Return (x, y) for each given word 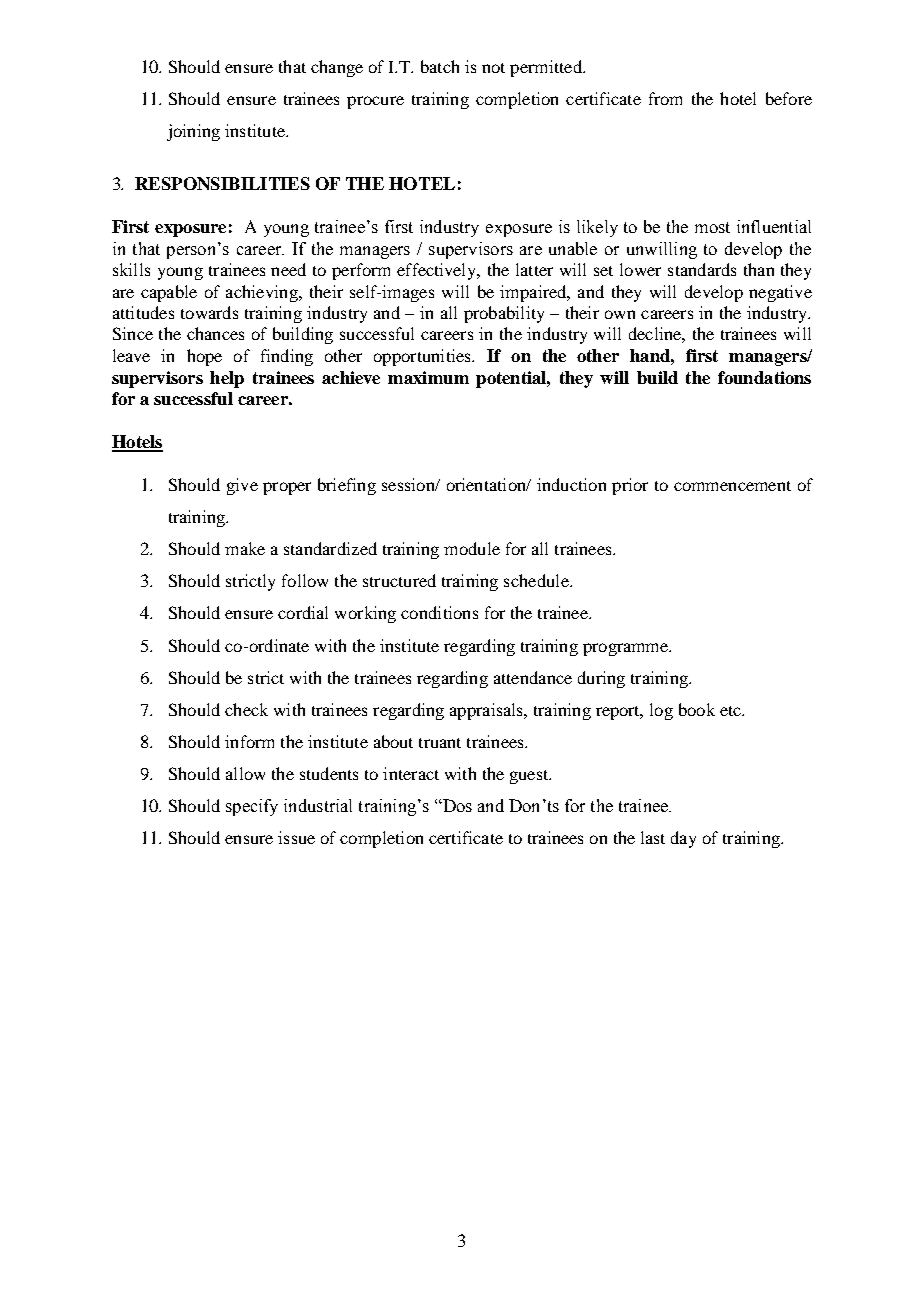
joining (193, 132)
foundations (764, 377)
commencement (732, 486)
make (245, 548)
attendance (533, 677)
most (712, 227)
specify (252, 807)
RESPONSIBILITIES (222, 183)
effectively (438, 271)
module (472, 548)
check (246, 709)
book (697, 709)
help (227, 379)
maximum (428, 377)
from (665, 98)
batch (440, 66)
